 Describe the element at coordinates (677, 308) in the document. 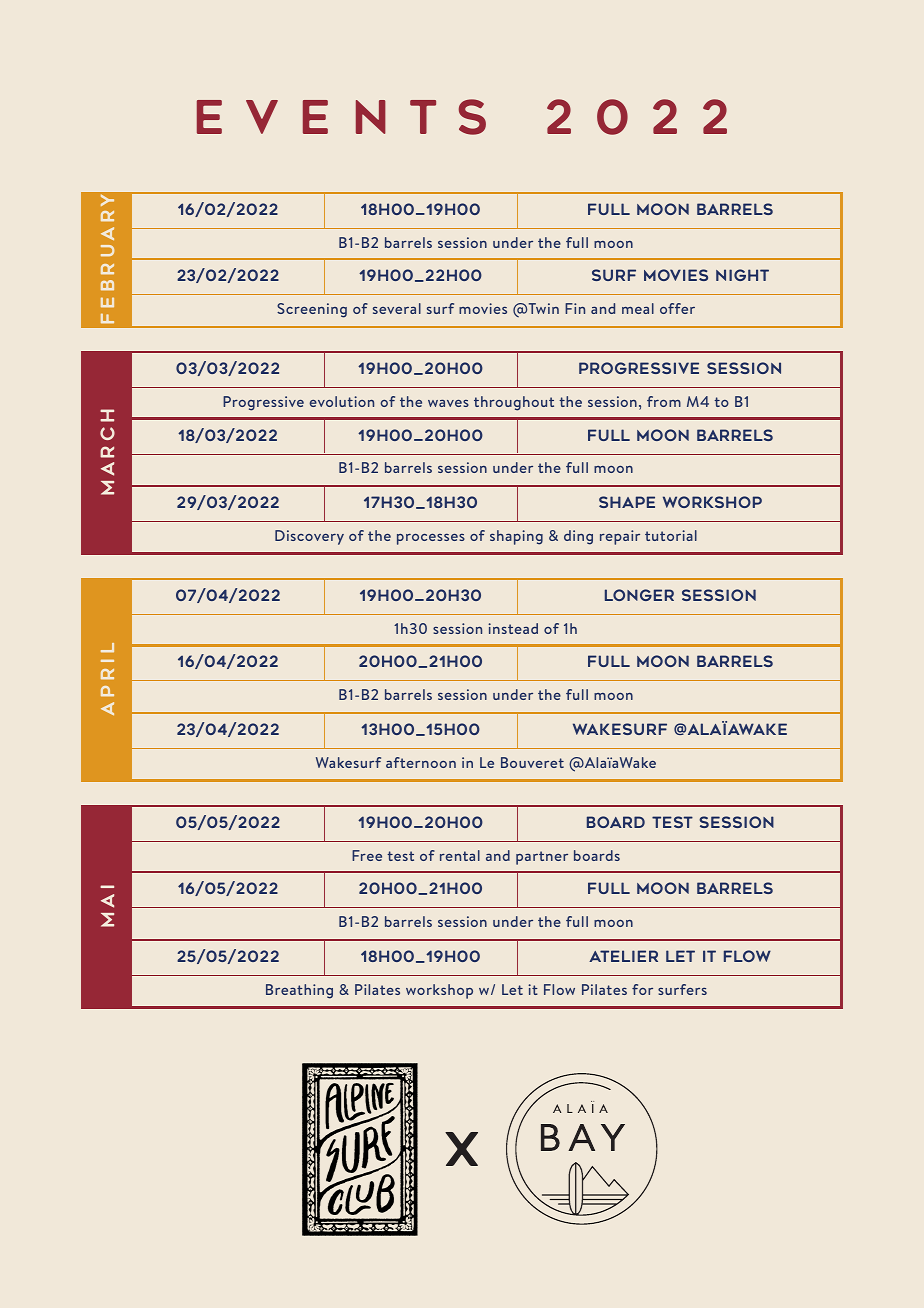

I see `offer` at that location.
